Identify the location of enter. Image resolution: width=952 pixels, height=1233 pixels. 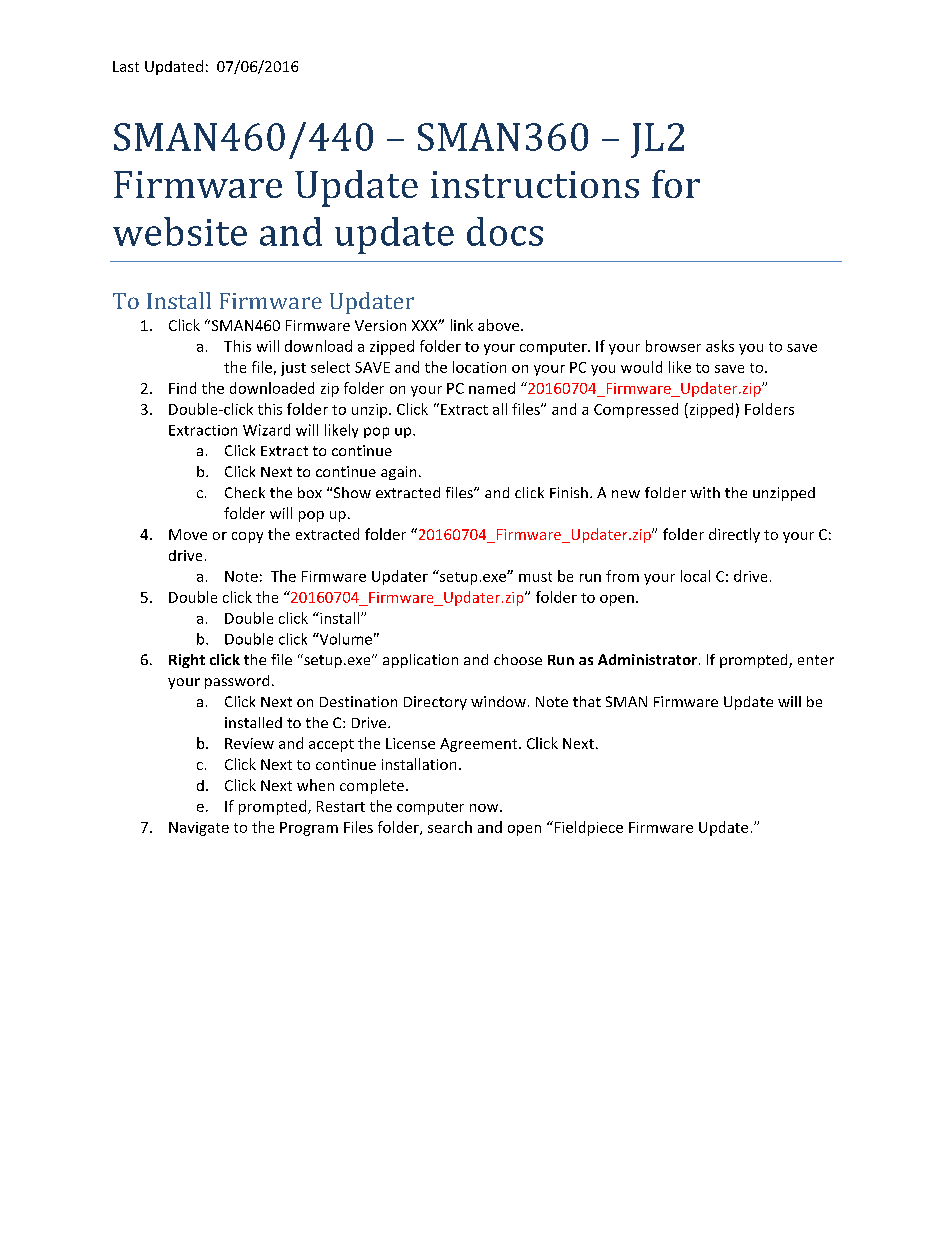
(816, 660).
